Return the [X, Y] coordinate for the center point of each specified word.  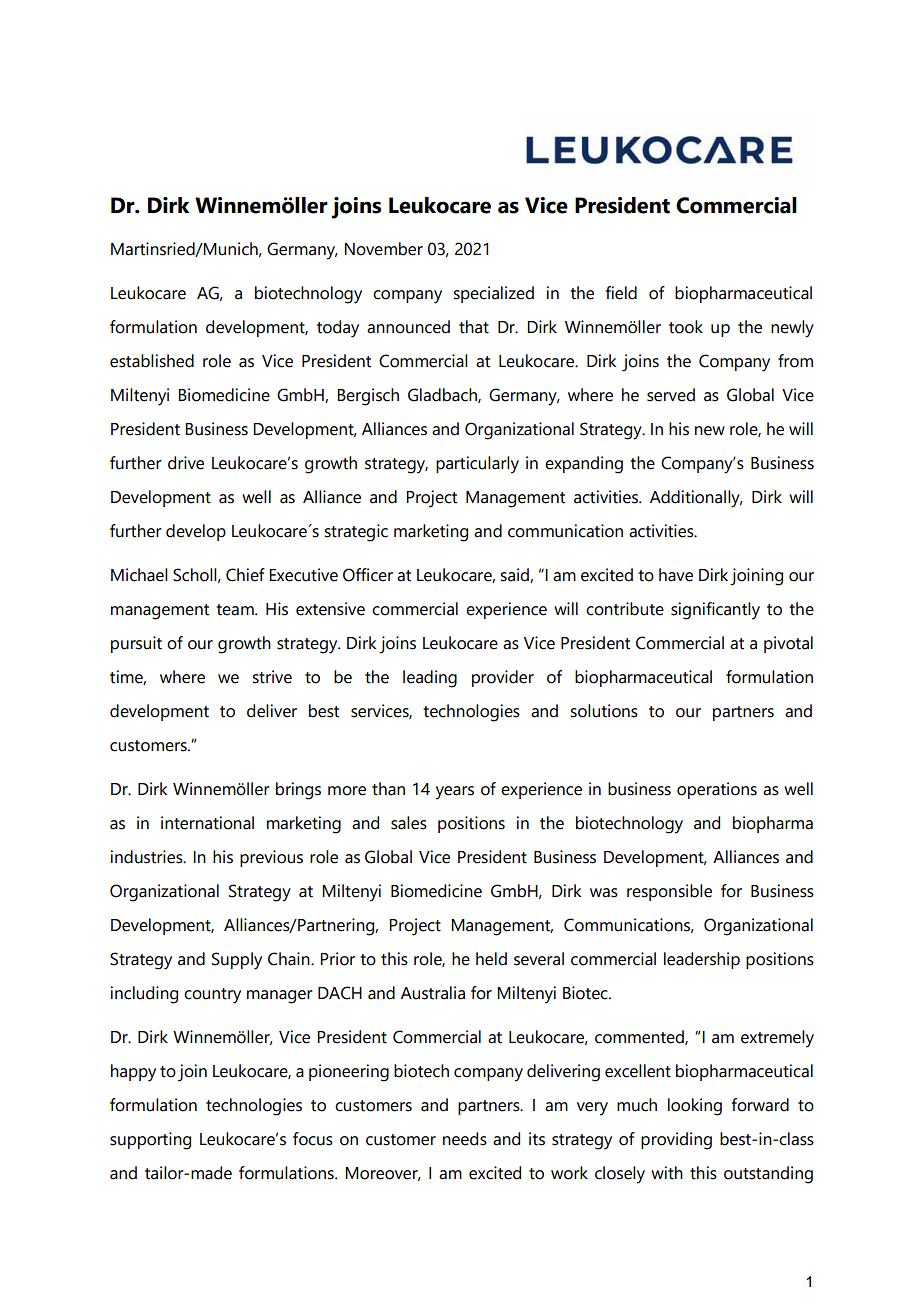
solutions [604, 711]
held [491, 959]
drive [186, 463]
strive [272, 677]
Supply [237, 961]
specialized [493, 294]
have [676, 575]
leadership [702, 960]
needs [465, 1139]
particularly [477, 465]
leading [430, 679]
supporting [150, 1141]
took [686, 327]
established [152, 361]
